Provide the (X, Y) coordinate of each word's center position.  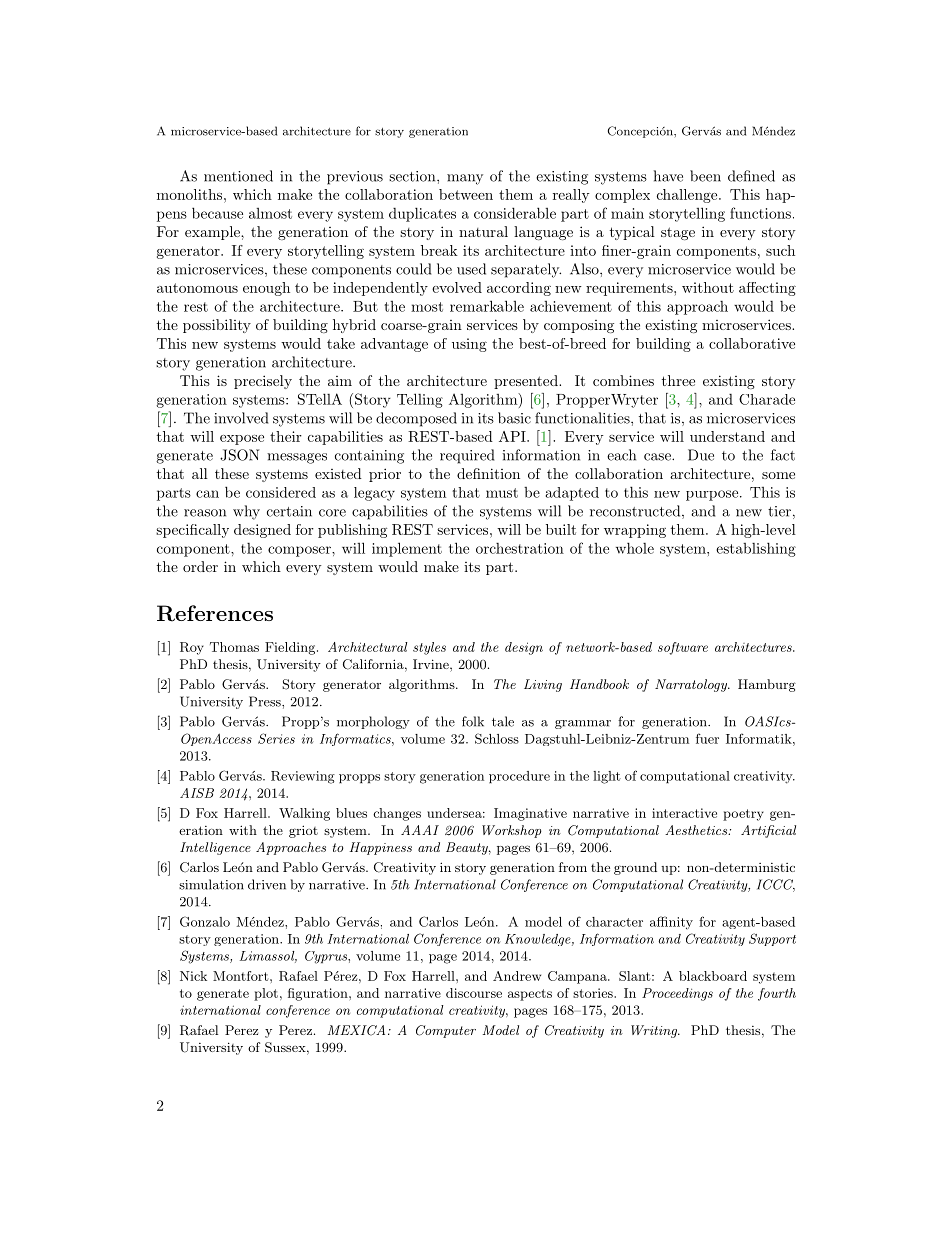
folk (473, 721)
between (466, 194)
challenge (687, 196)
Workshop (512, 831)
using (469, 345)
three (678, 380)
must (502, 493)
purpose (712, 495)
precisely (263, 382)
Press (266, 701)
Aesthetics (697, 830)
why (246, 512)
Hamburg (767, 685)
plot (266, 994)
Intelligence (215, 848)
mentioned (238, 176)
